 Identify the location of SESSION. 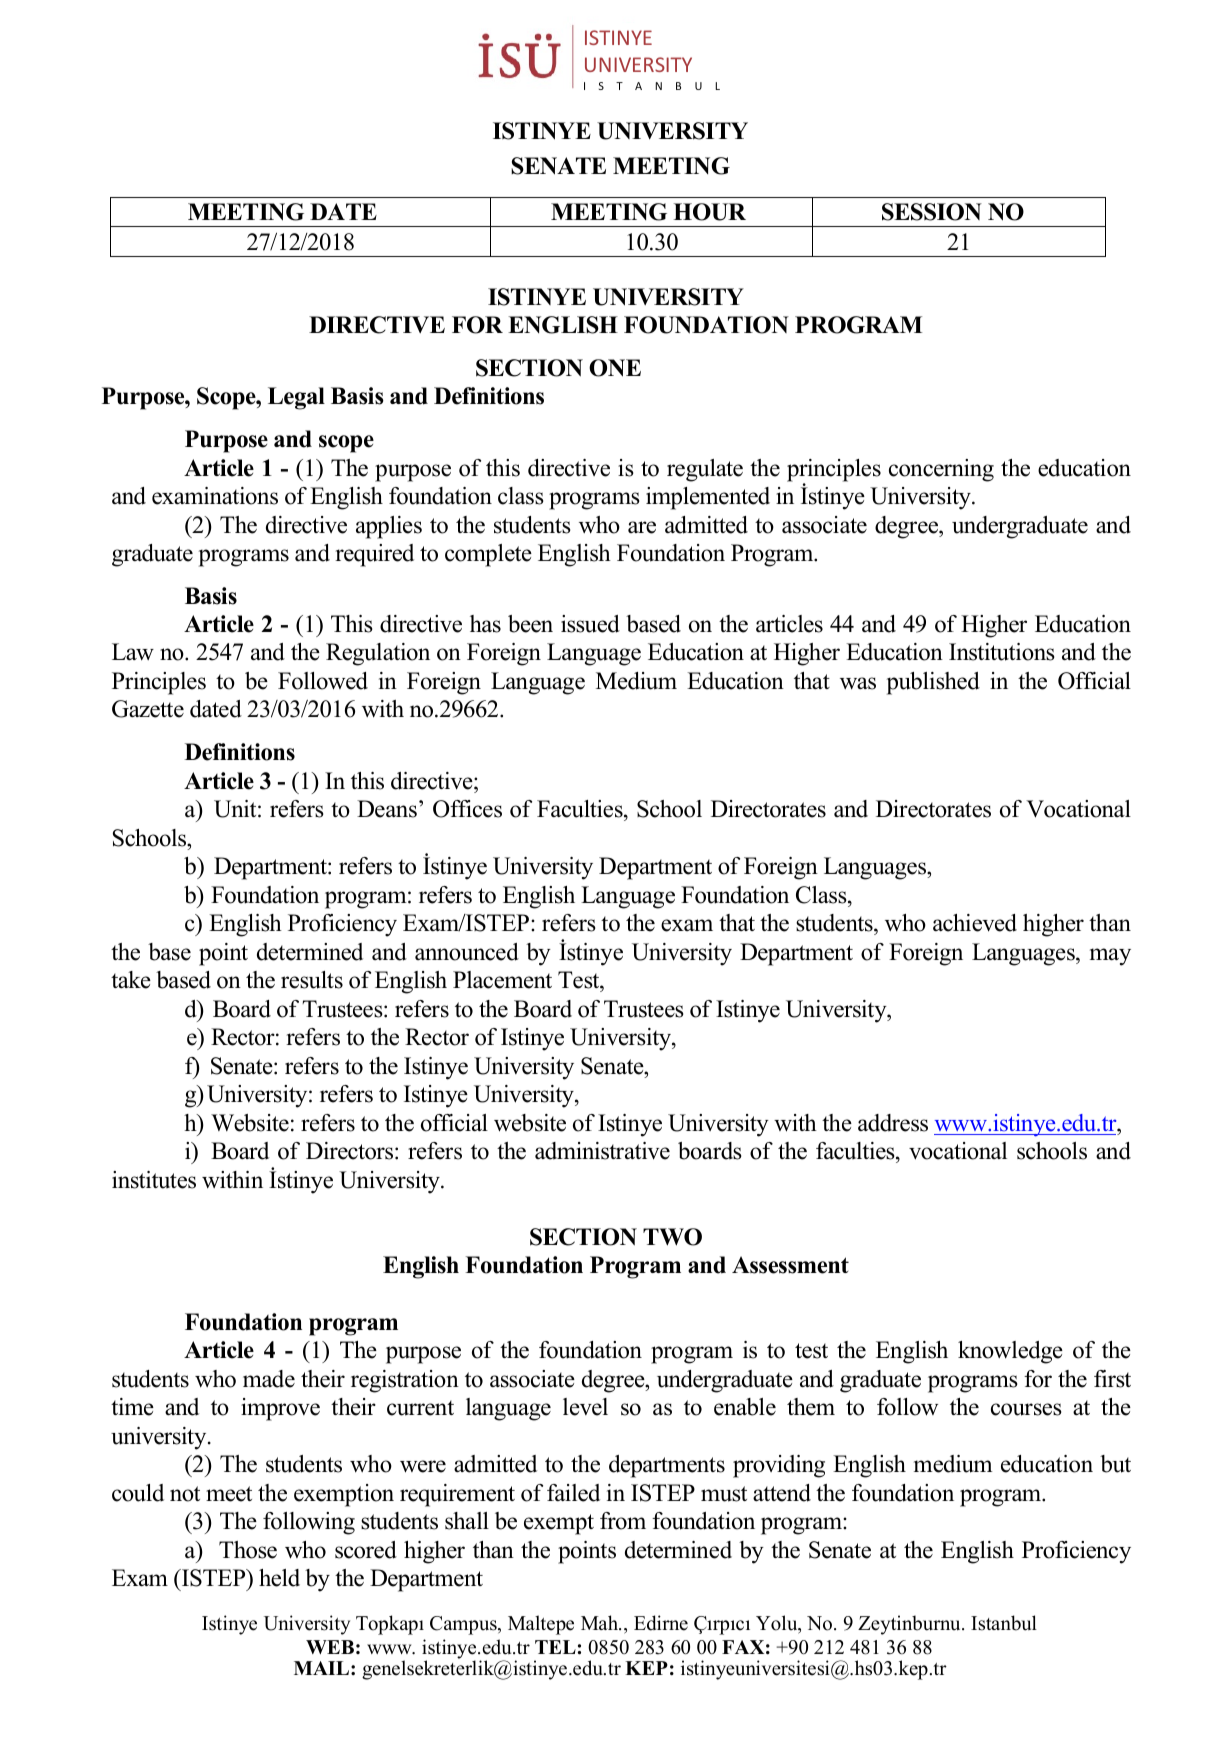
(932, 212).
